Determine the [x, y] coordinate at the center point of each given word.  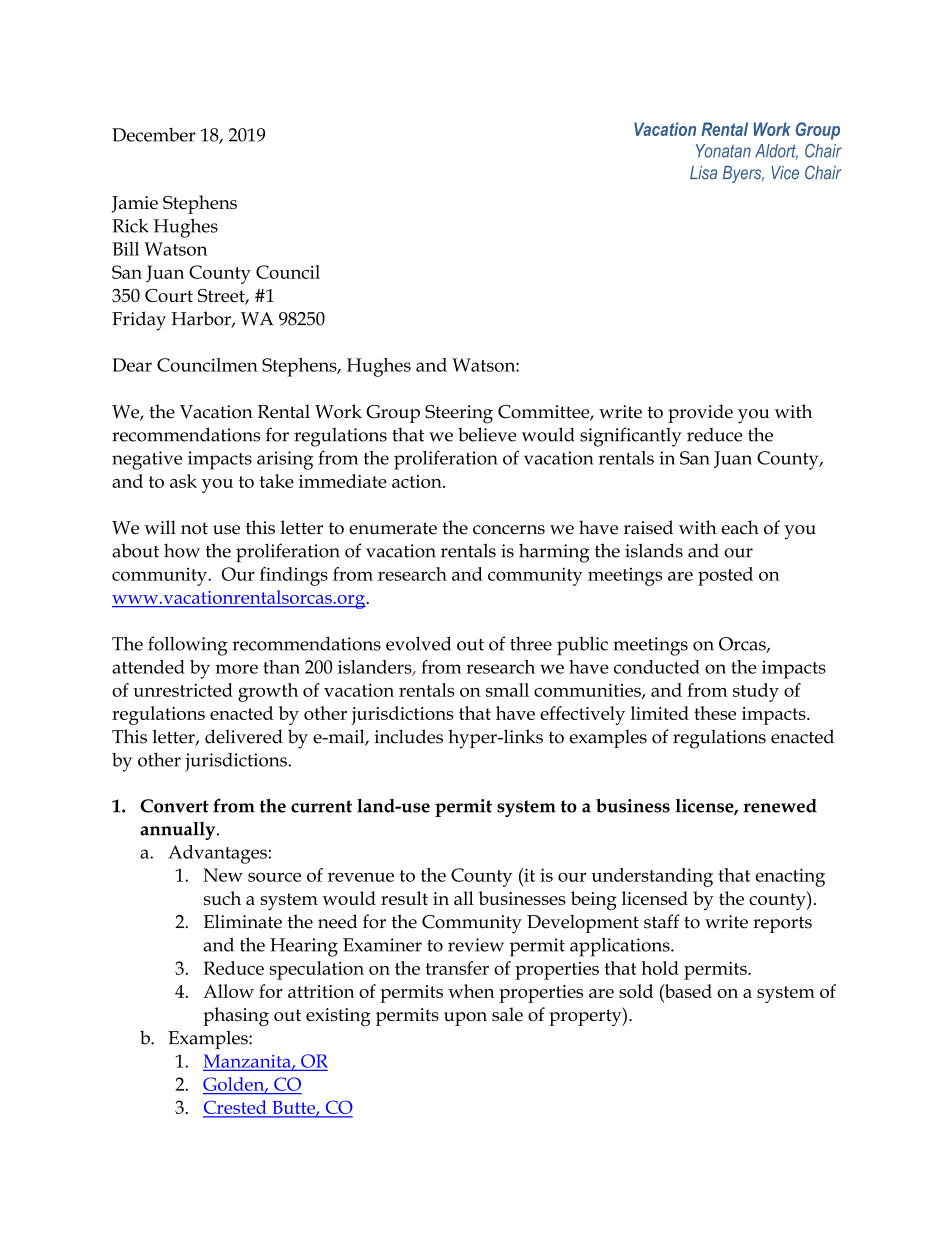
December [153, 135]
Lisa [703, 173]
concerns [509, 530]
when [471, 991]
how [182, 550]
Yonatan [723, 151]
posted [725, 576]
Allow [228, 991]
